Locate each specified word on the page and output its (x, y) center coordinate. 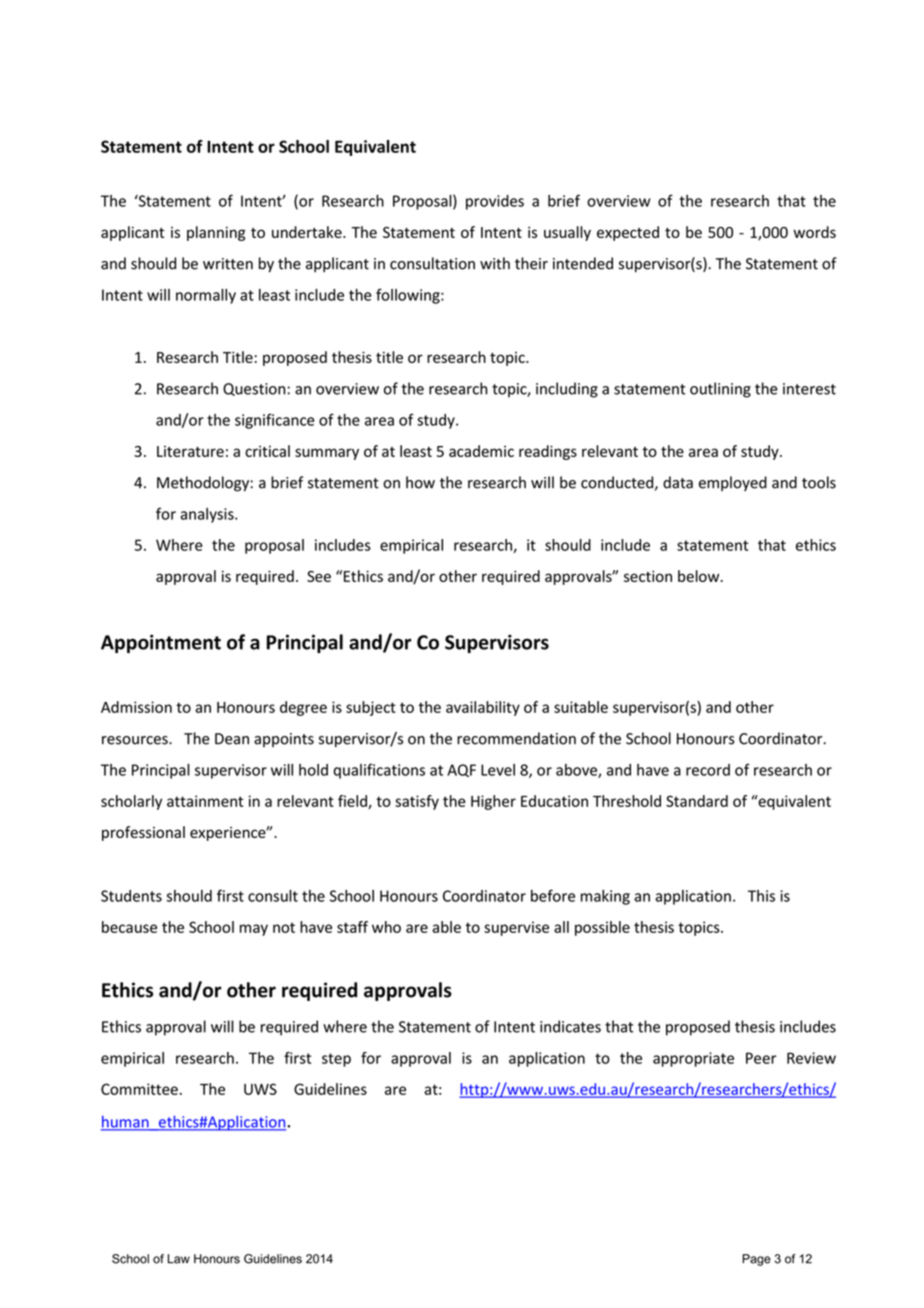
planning (216, 233)
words (814, 232)
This (761, 896)
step (336, 1060)
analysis (208, 515)
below (700, 576)
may (254, 930)
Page (756, 1260)
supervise (516, 928)
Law (179, 1259)
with (495, 263)
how (420, 482)
